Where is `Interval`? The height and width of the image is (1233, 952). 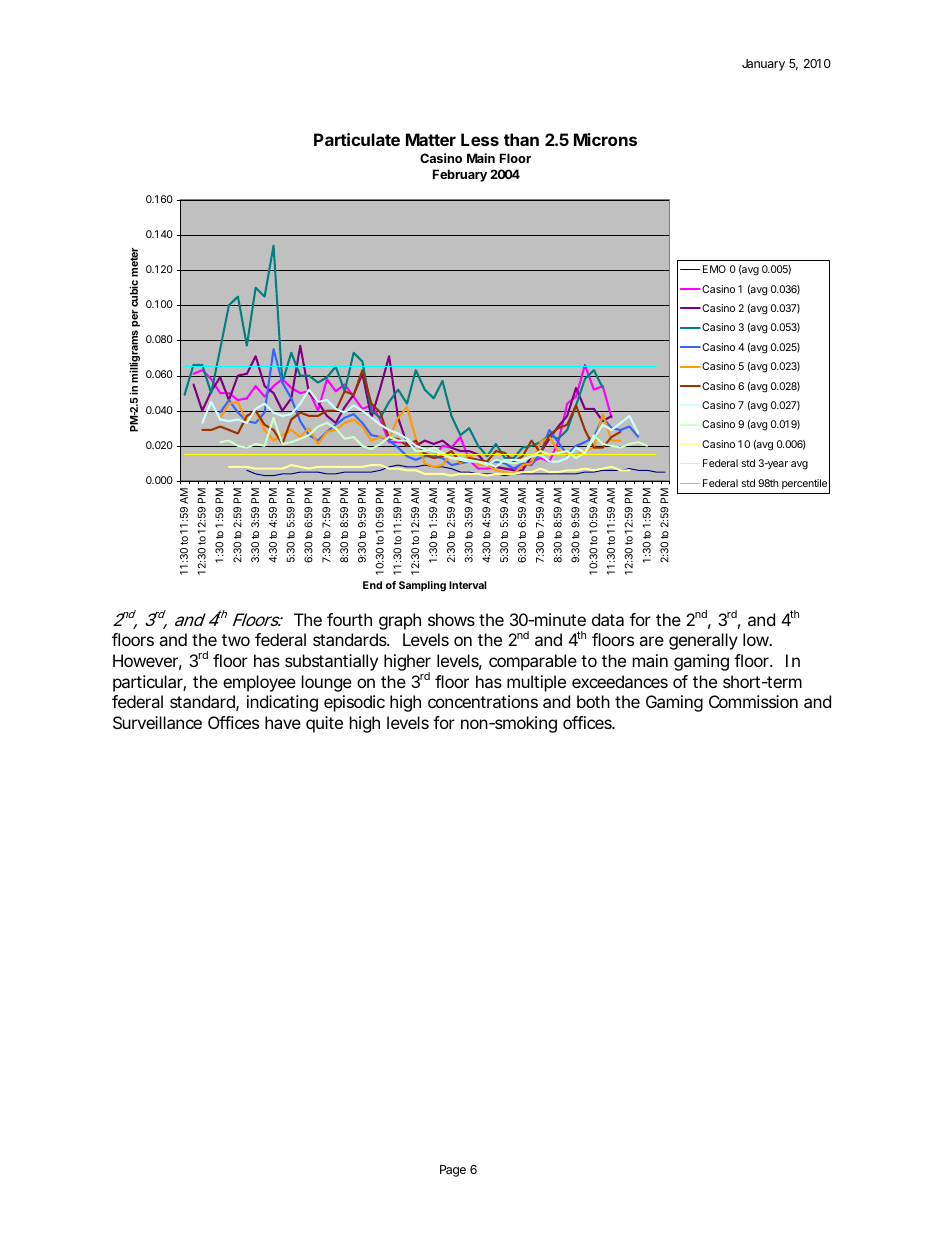 Interval is located at coordinates (468, 585).
